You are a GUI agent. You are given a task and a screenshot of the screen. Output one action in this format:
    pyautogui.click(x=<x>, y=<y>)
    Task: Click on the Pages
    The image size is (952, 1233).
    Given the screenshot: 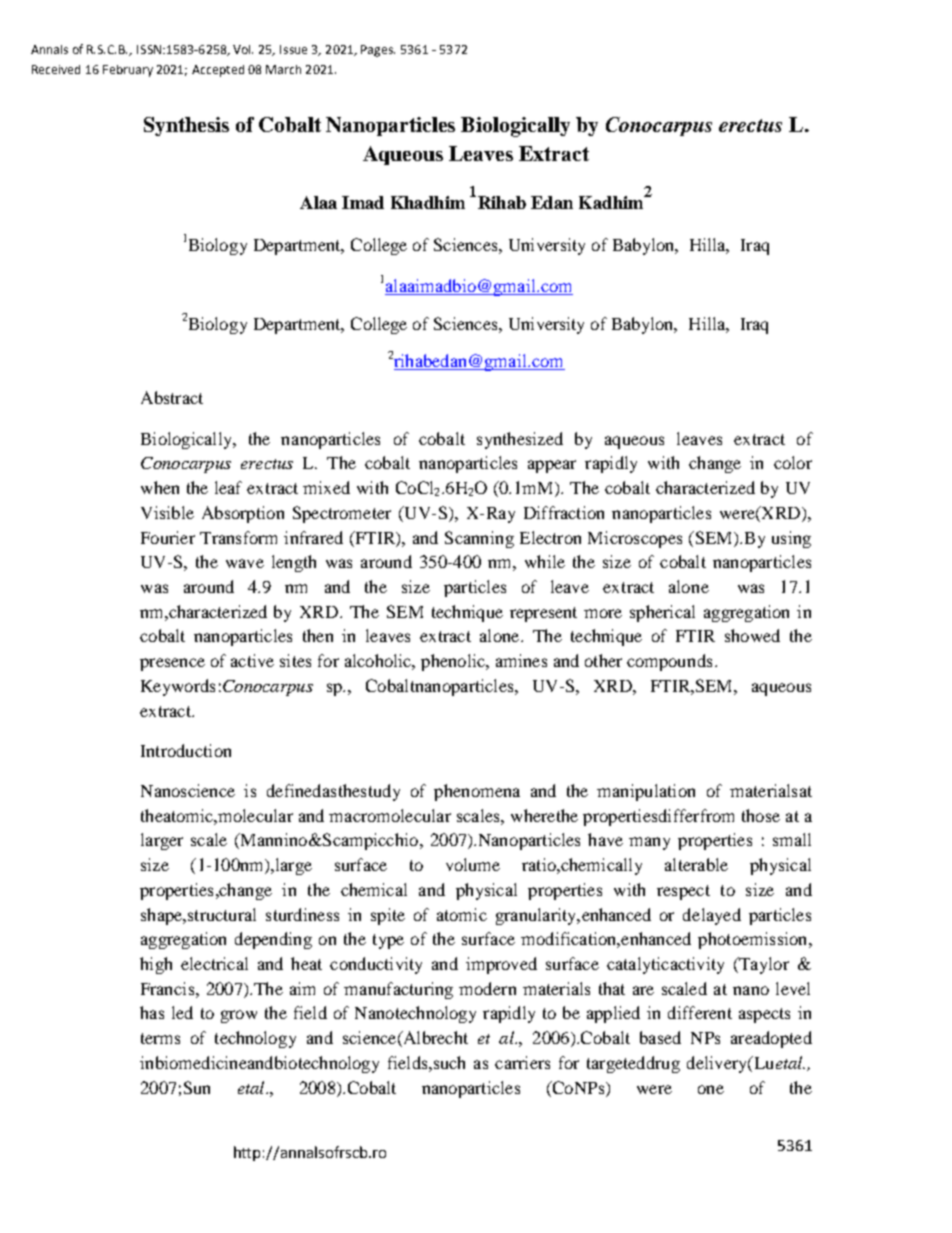 What is the action you would take?
    pyautogui.click(x=378, y=51)
